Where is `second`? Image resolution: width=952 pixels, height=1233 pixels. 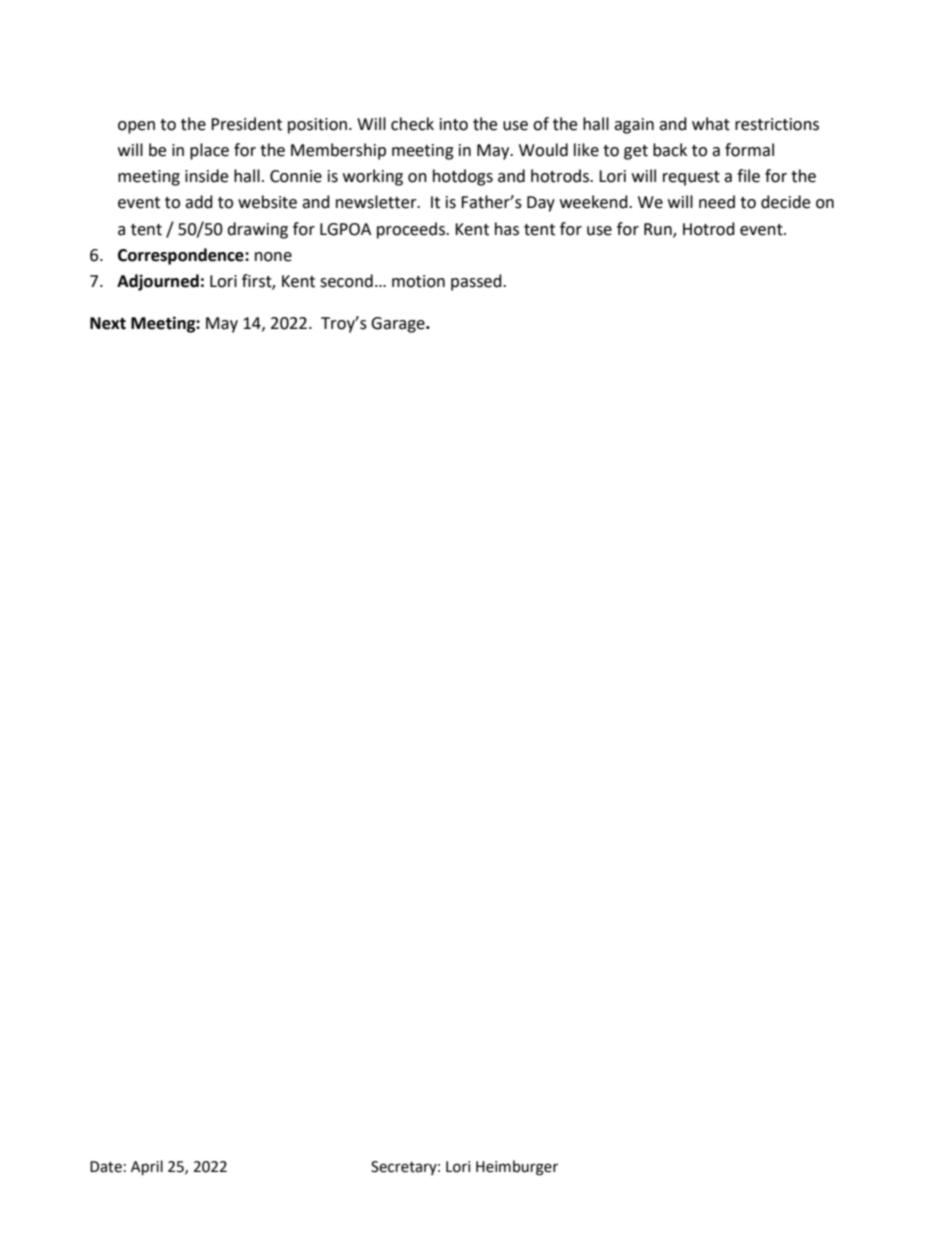
second is located at coordinates (346, 281).
